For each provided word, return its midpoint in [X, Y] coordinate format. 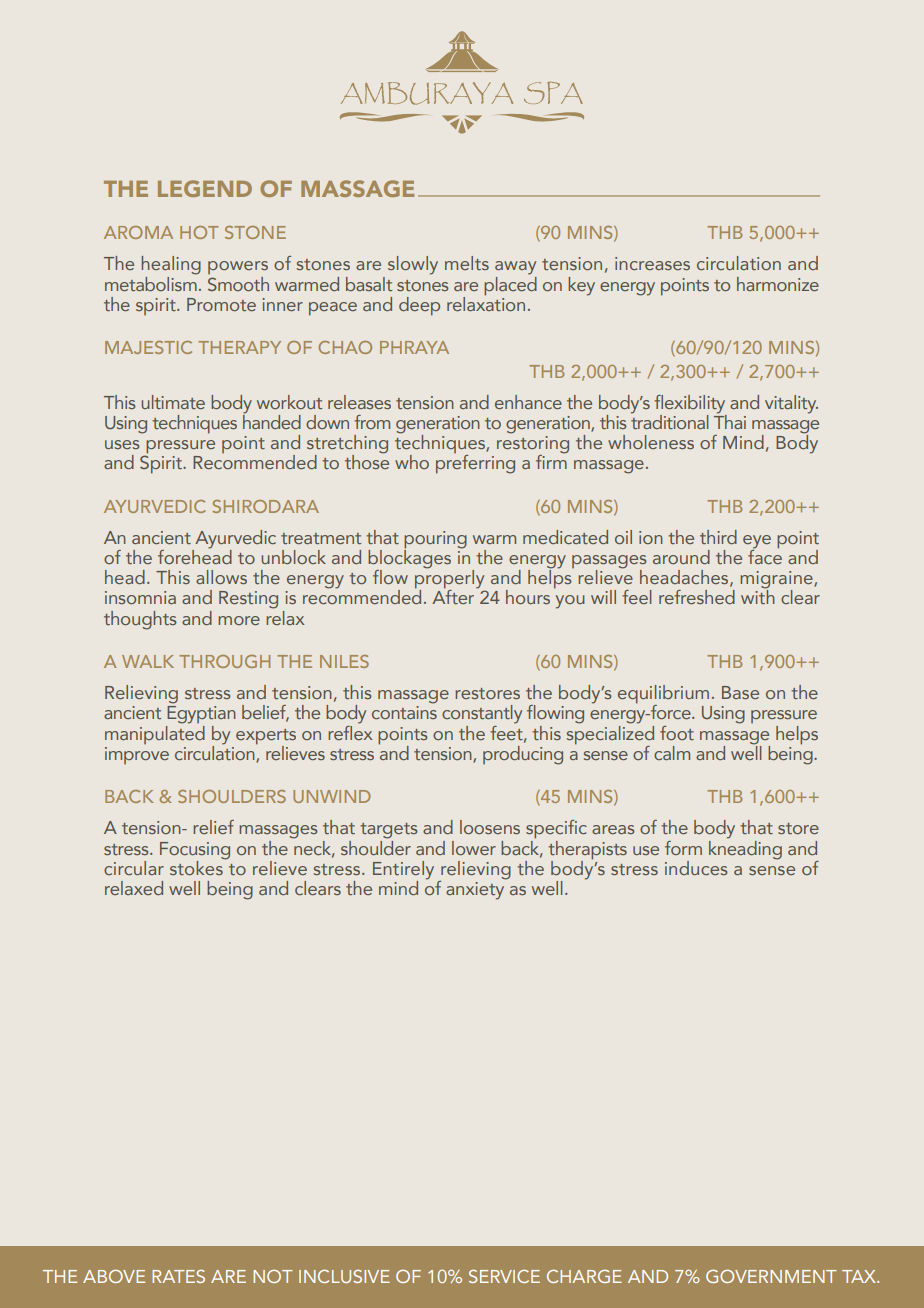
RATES [178, 1276]
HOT [199, 232]
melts [467, 263]
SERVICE [504, 1276]
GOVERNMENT [771, 1276]
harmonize [778, 284]
